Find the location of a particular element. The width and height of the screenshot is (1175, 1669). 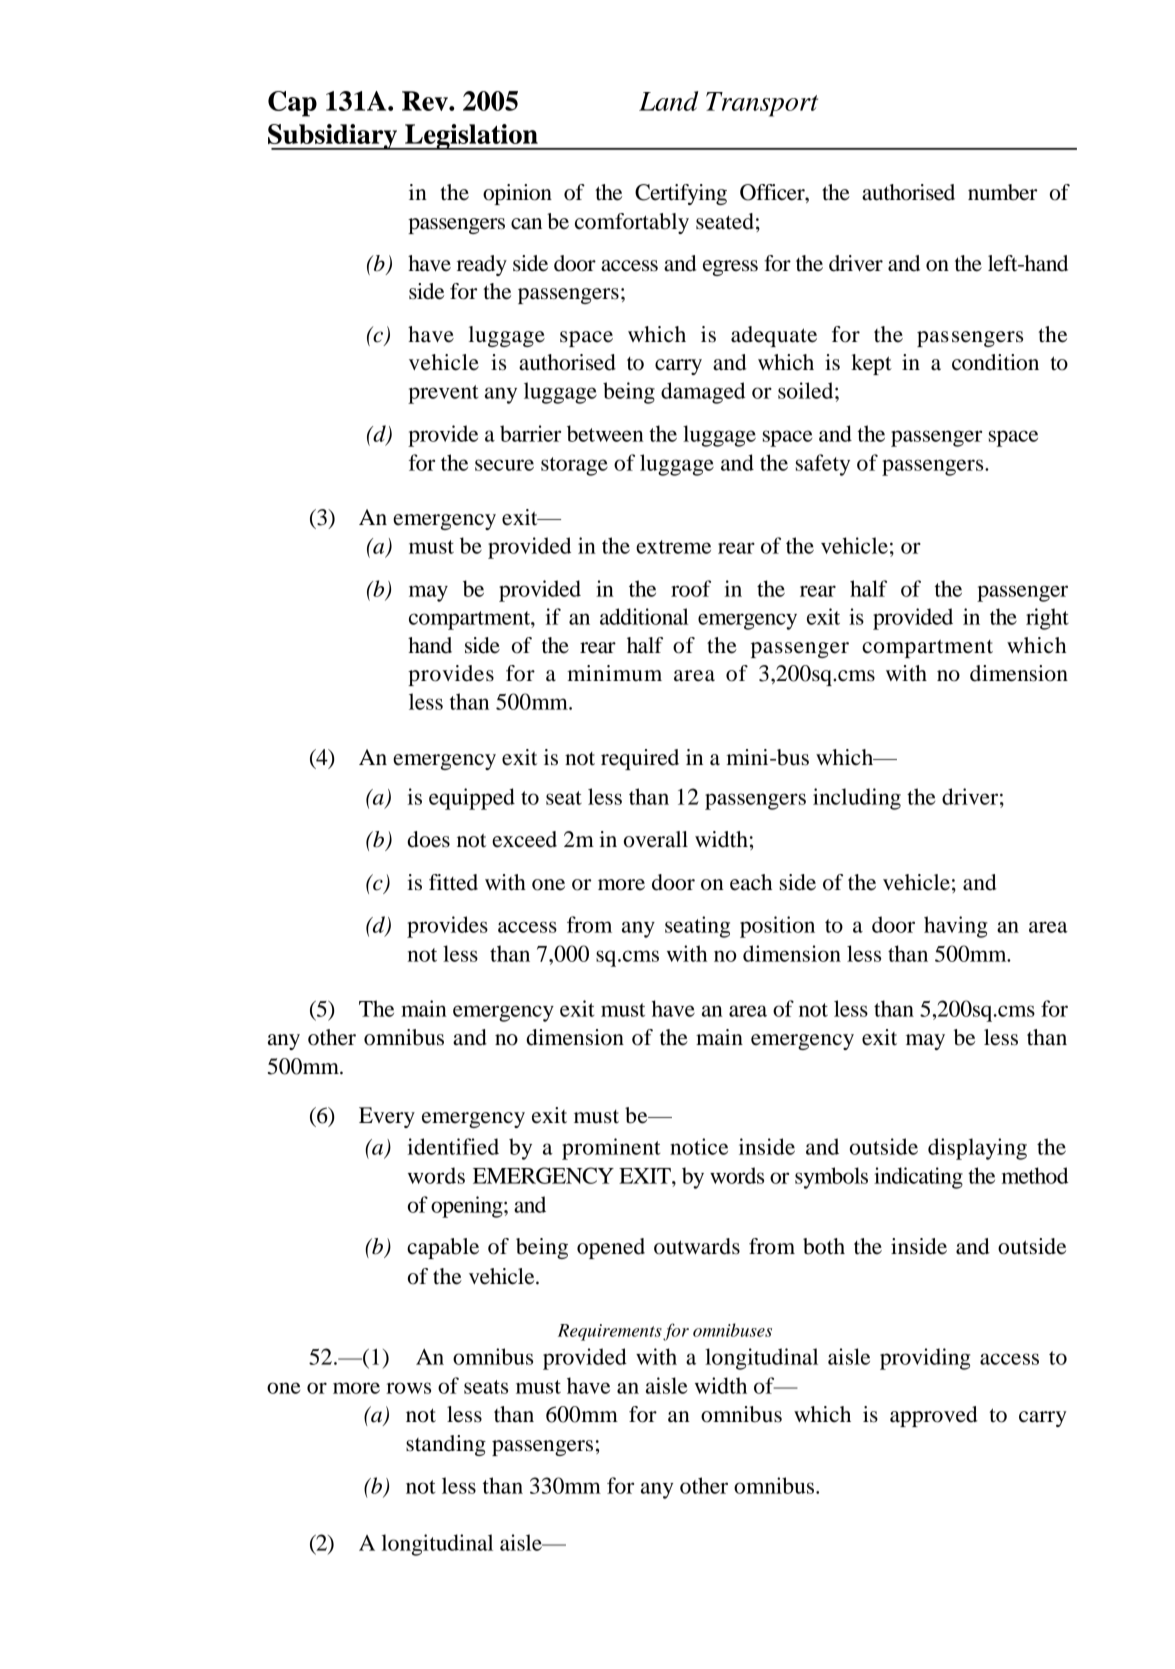

secure is located at coordinates (504, 465).
